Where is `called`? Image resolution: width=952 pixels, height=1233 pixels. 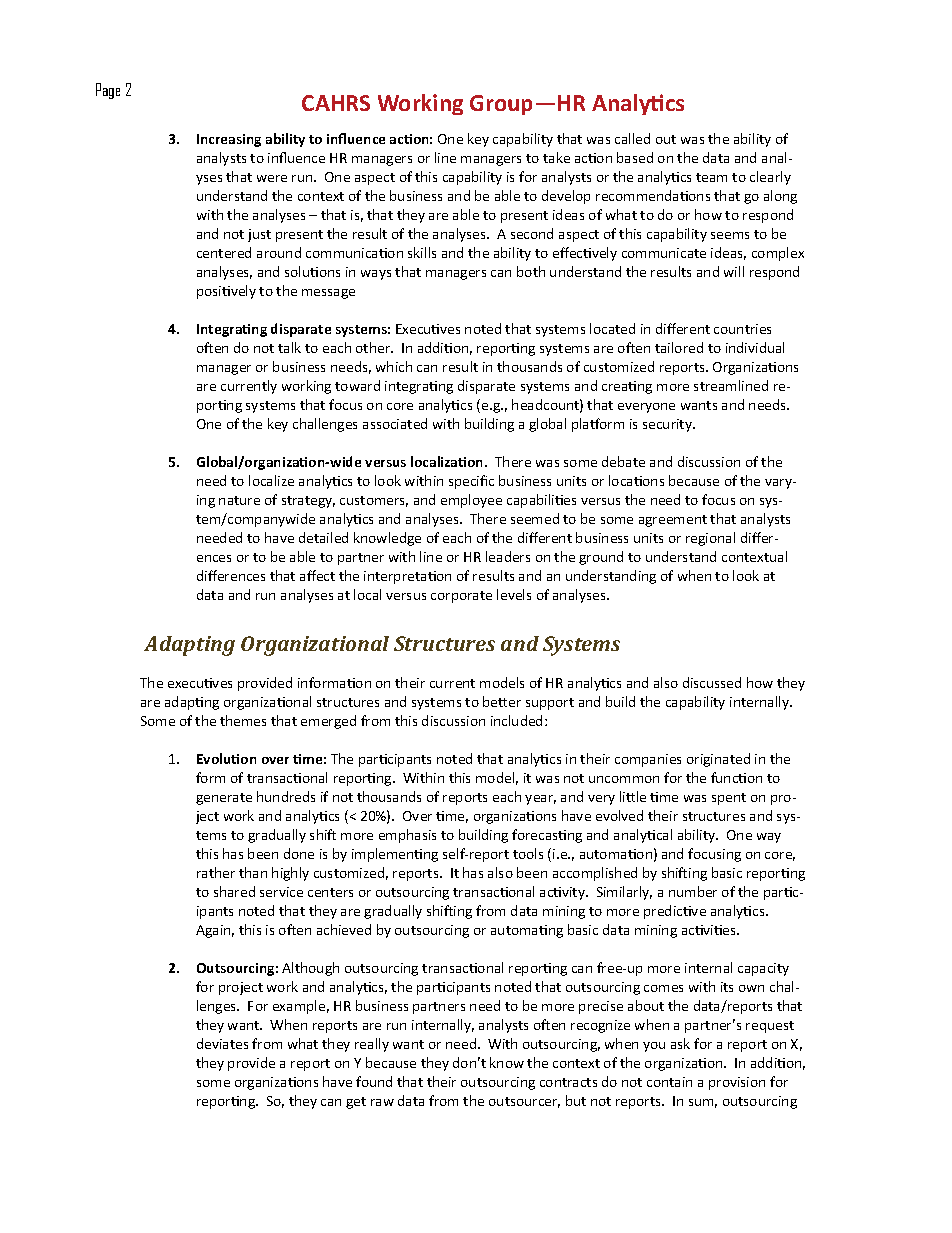
called is located at coordinates (632, 138).
